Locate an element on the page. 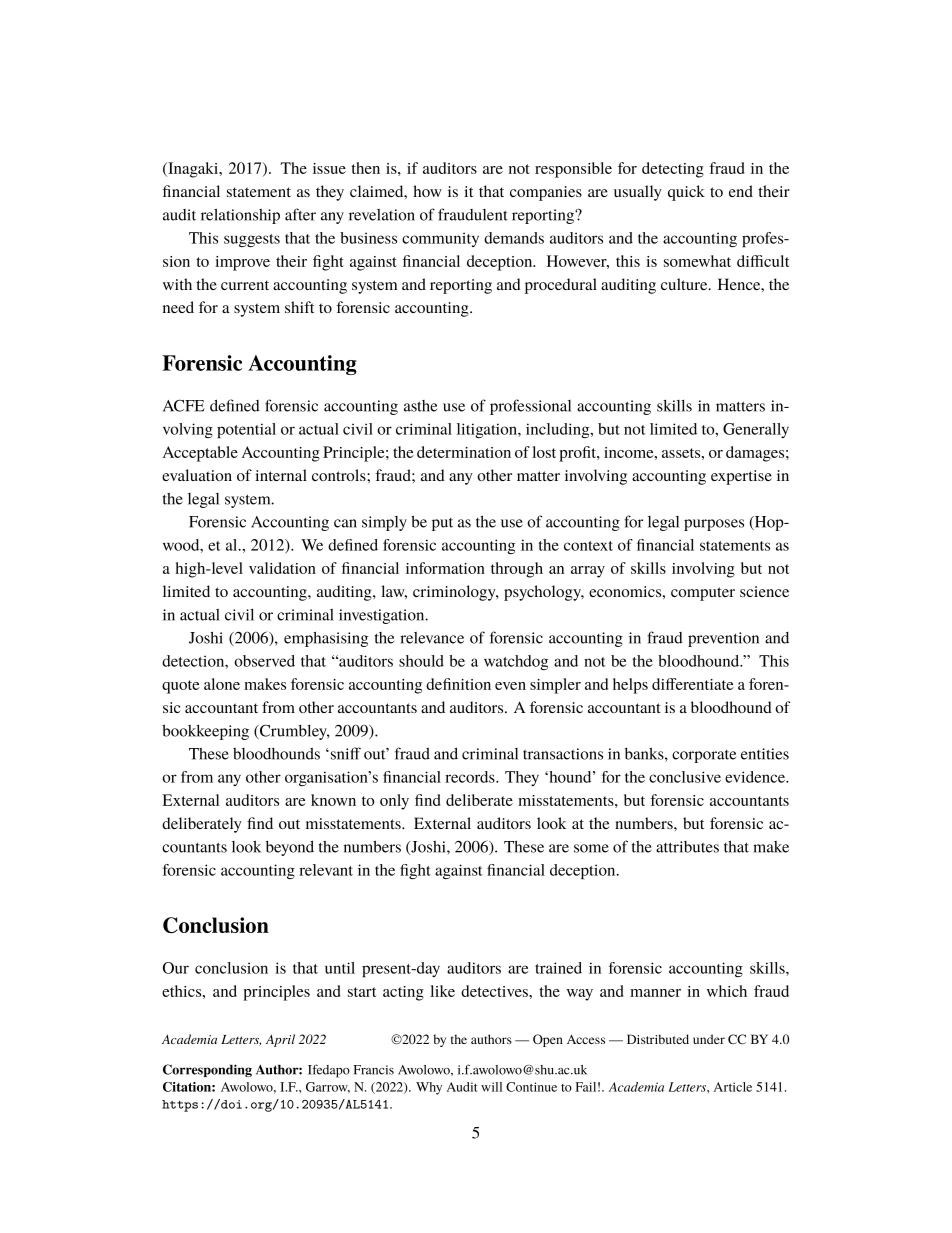  relationship is located at coordinates (240, 216).
